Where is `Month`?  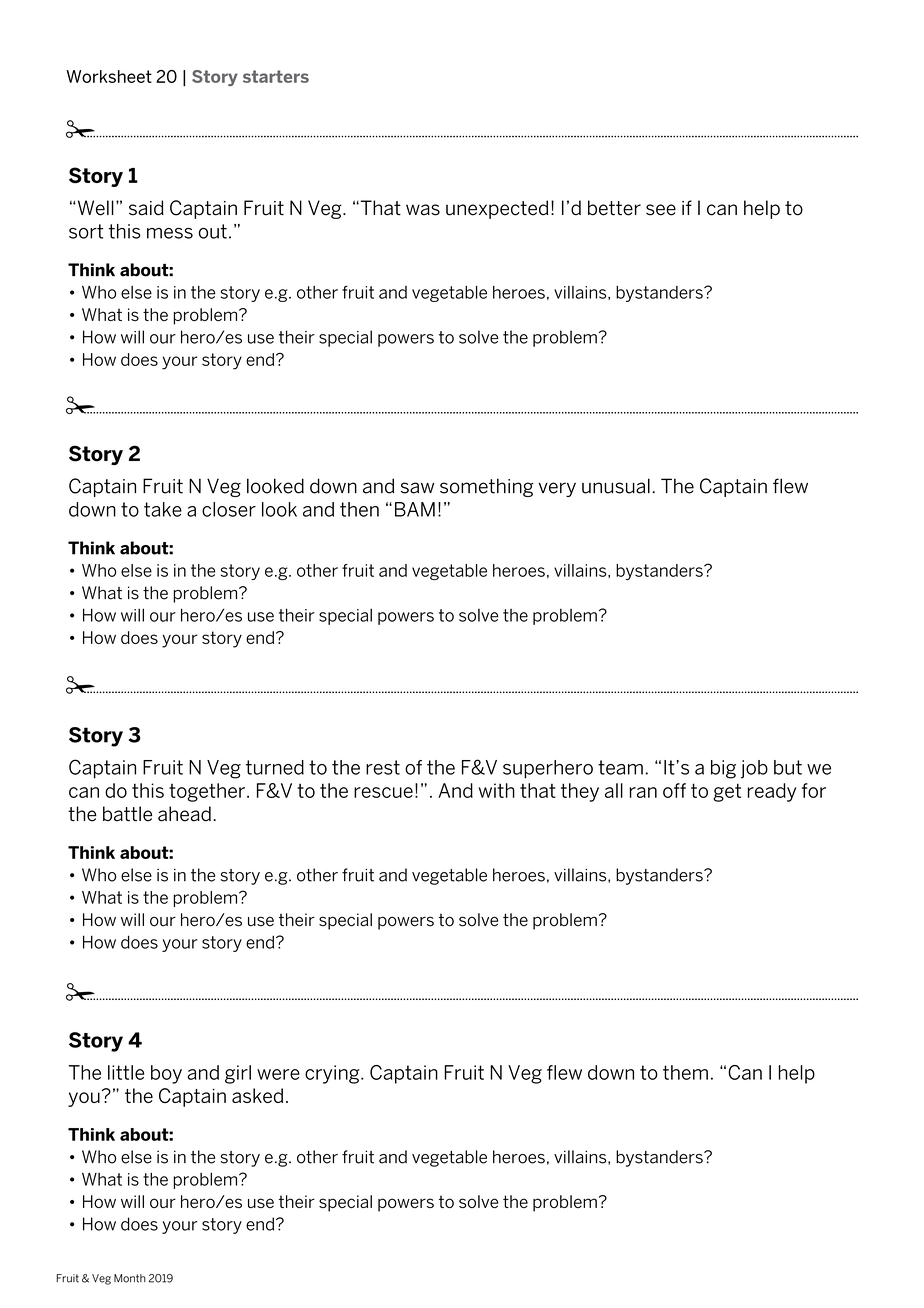 Month is located at coordinates (130, 1278).
